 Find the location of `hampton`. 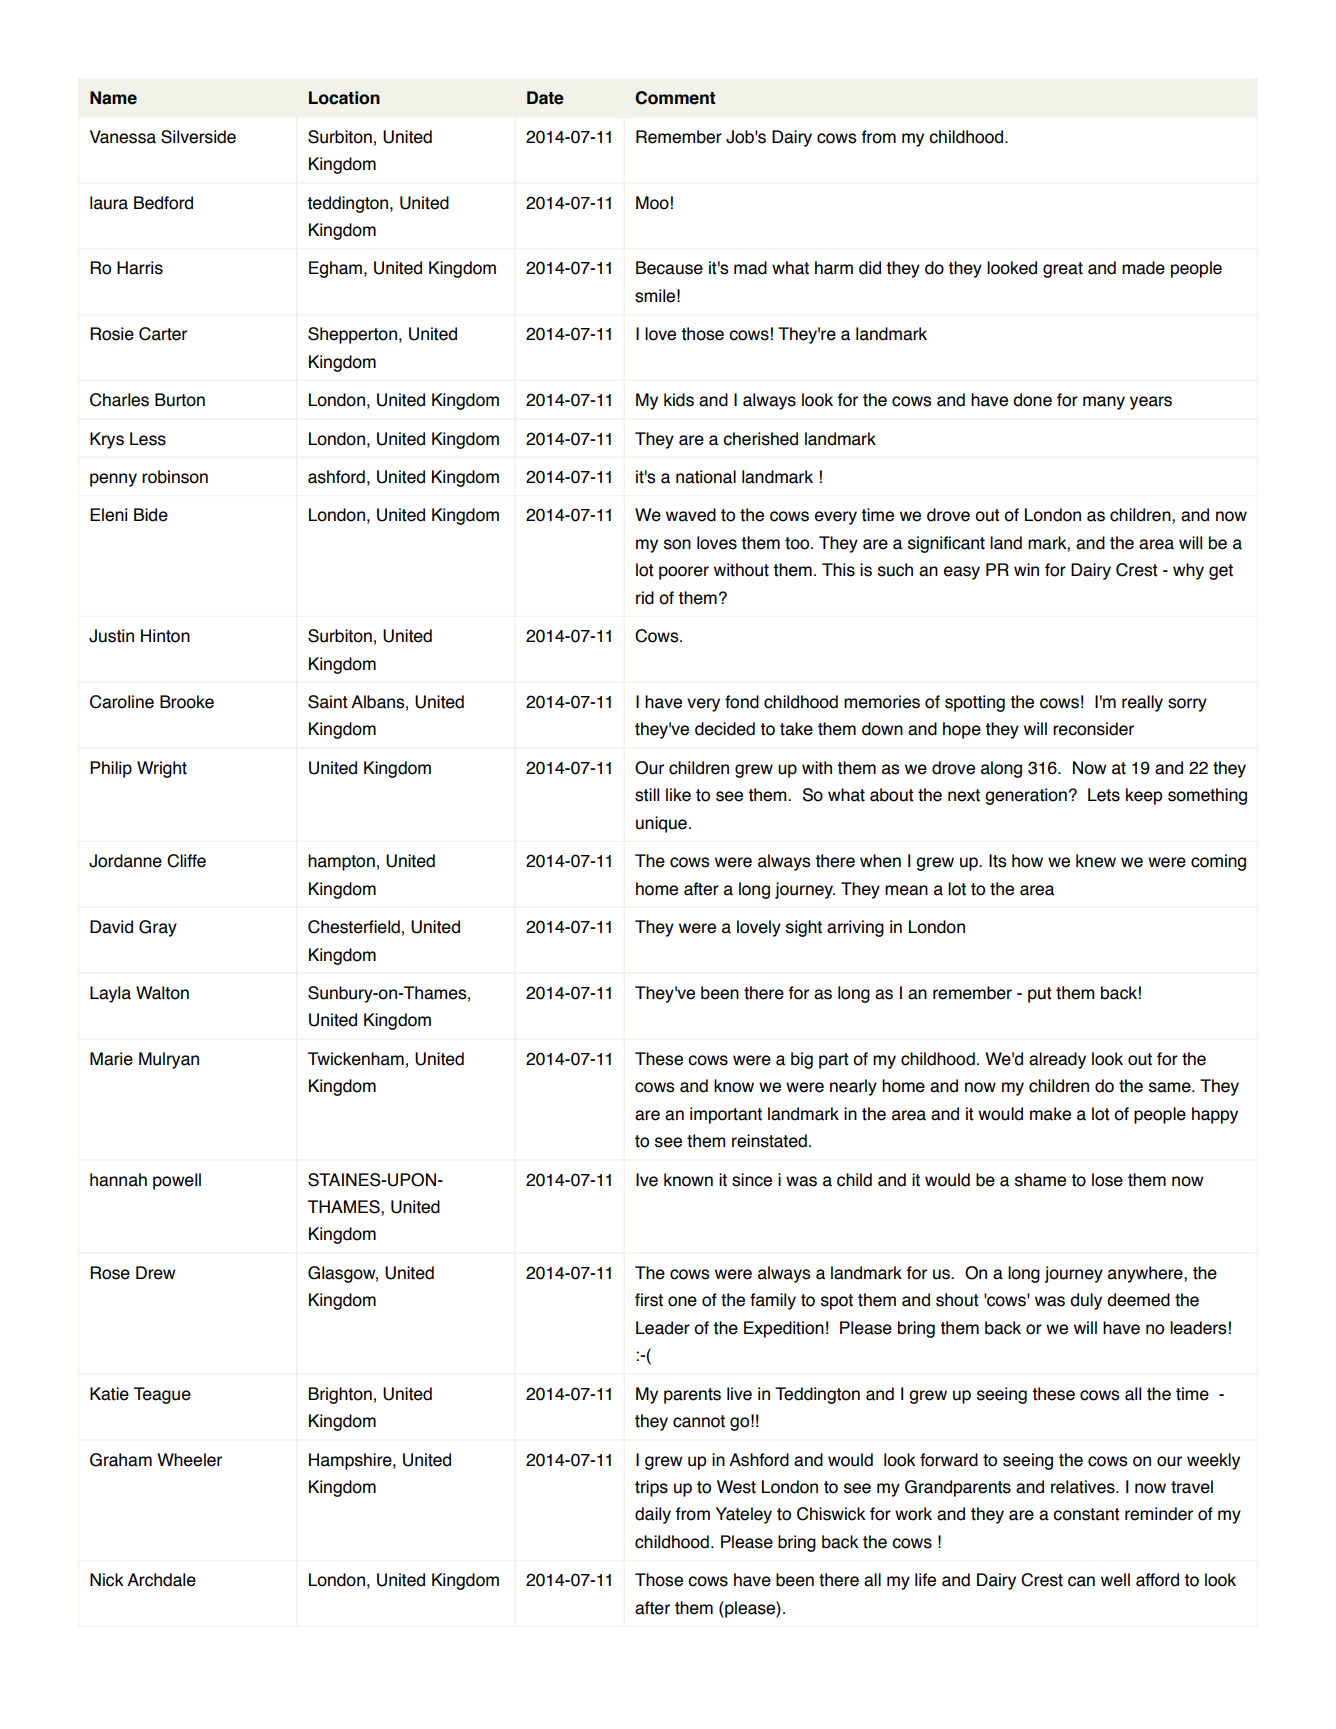

hampton is located at coordinates (341, 862).
